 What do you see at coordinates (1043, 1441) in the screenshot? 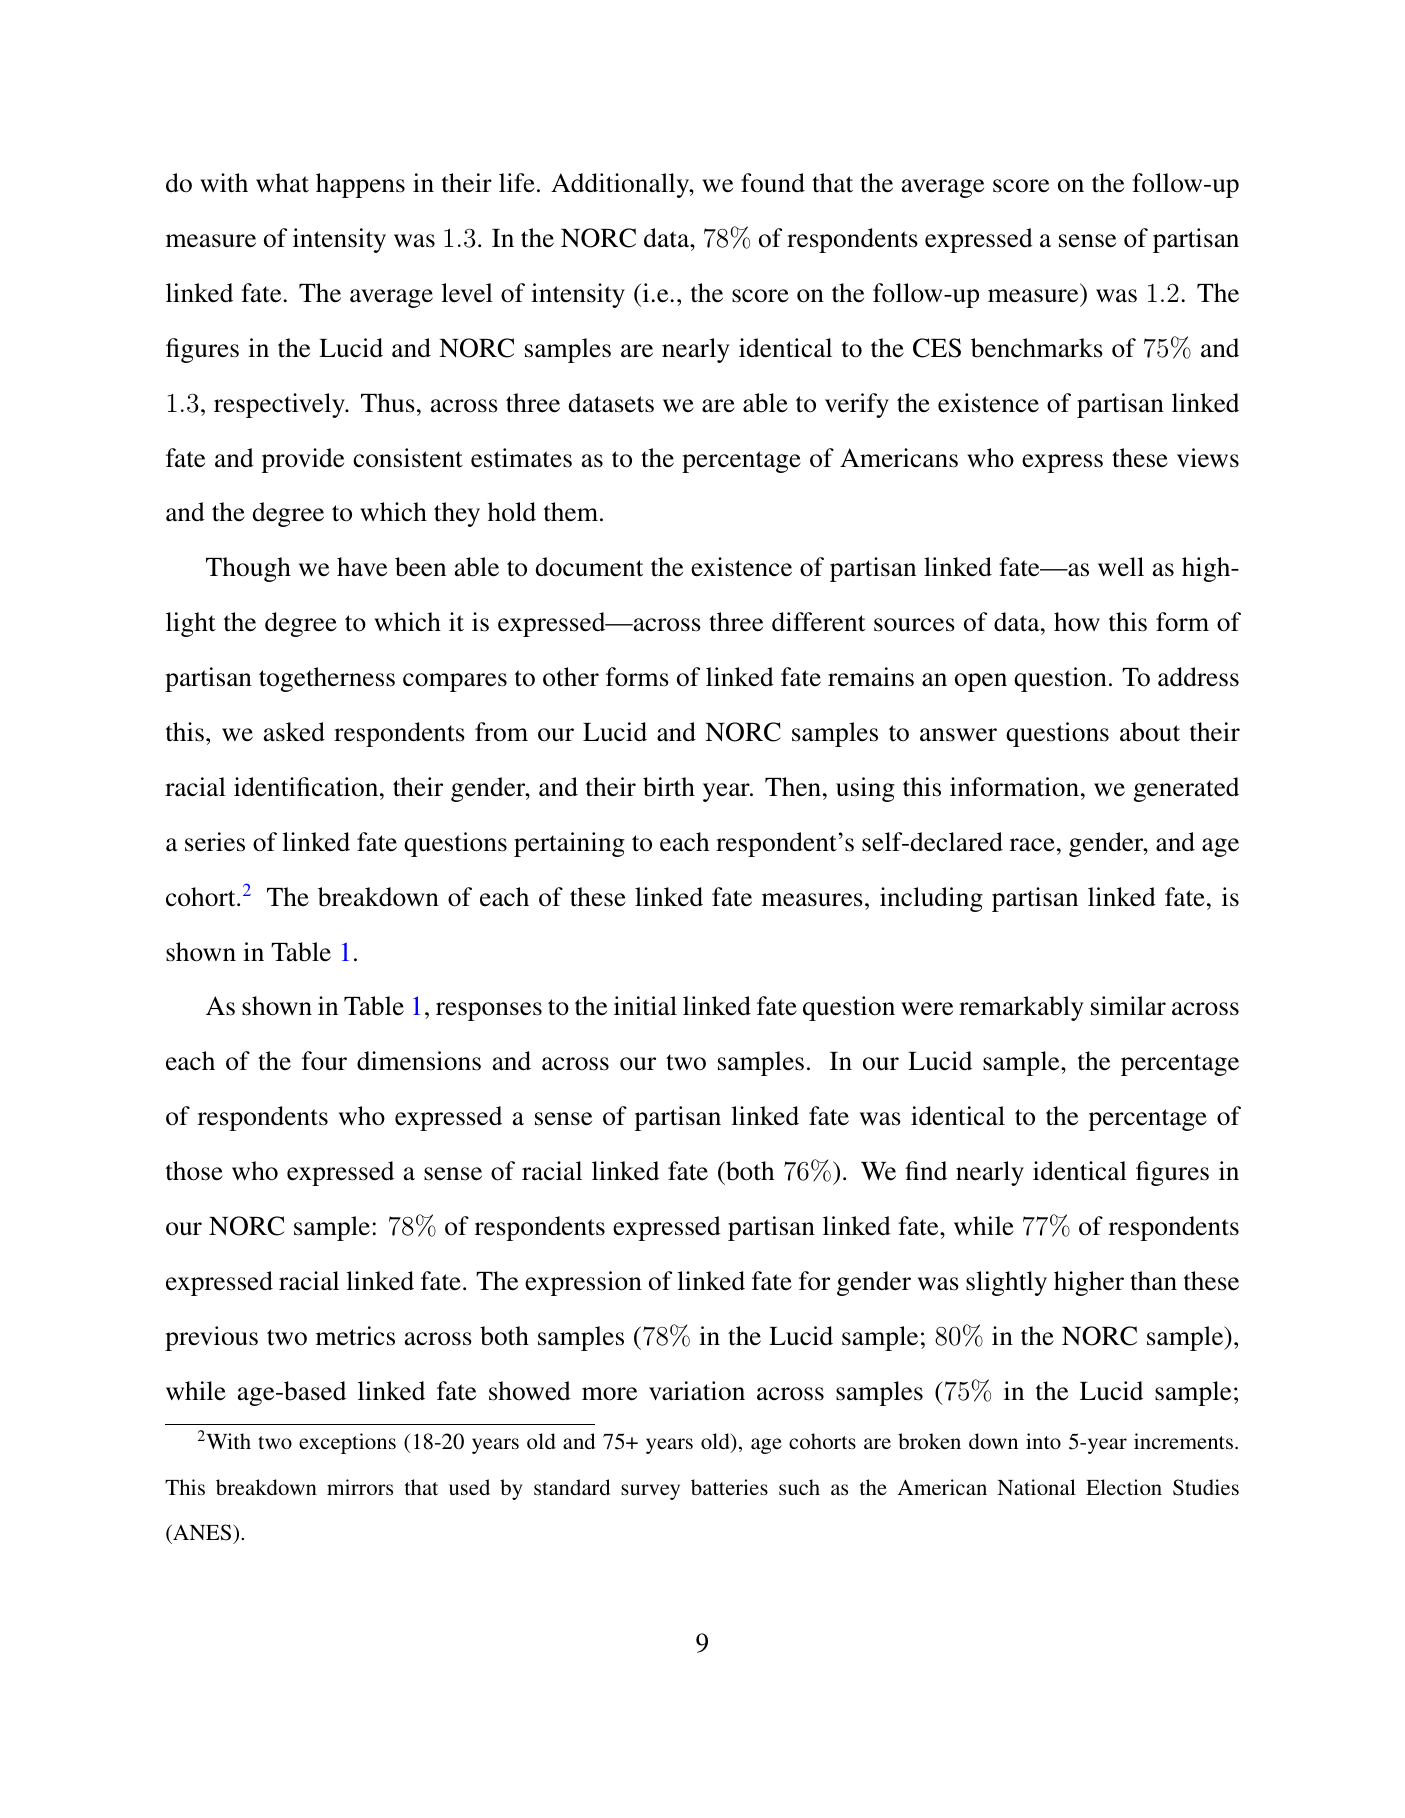
I see `into` at bounding box center [1043, 1441].
